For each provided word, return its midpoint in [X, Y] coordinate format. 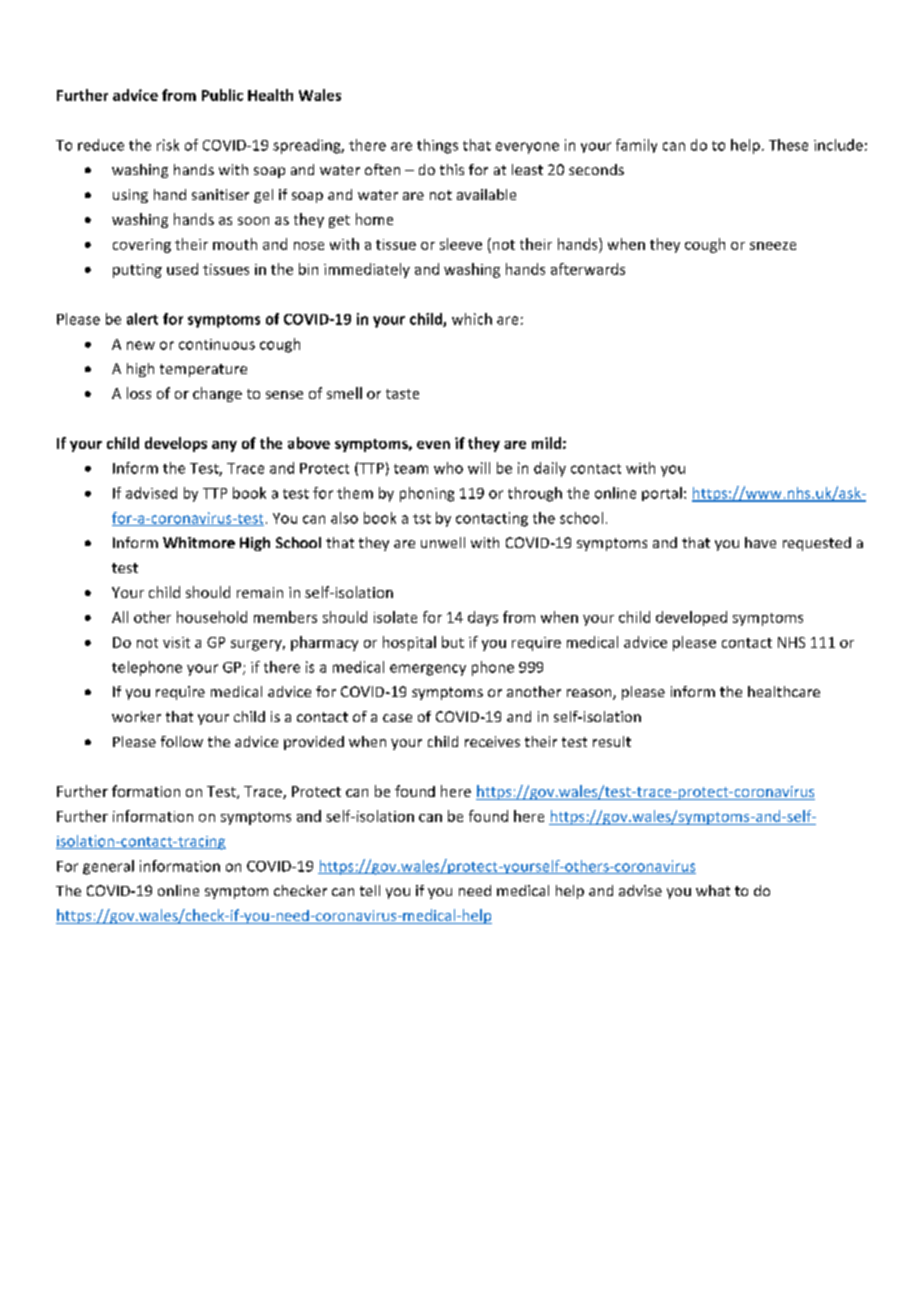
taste [402, 394]
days [483, 618]
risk [168, 145]
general [108, 867]
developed [691, 618]
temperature [203, 370]
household [212, 617]
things [437, 146]
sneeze [773, 246]
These [788, 145]
